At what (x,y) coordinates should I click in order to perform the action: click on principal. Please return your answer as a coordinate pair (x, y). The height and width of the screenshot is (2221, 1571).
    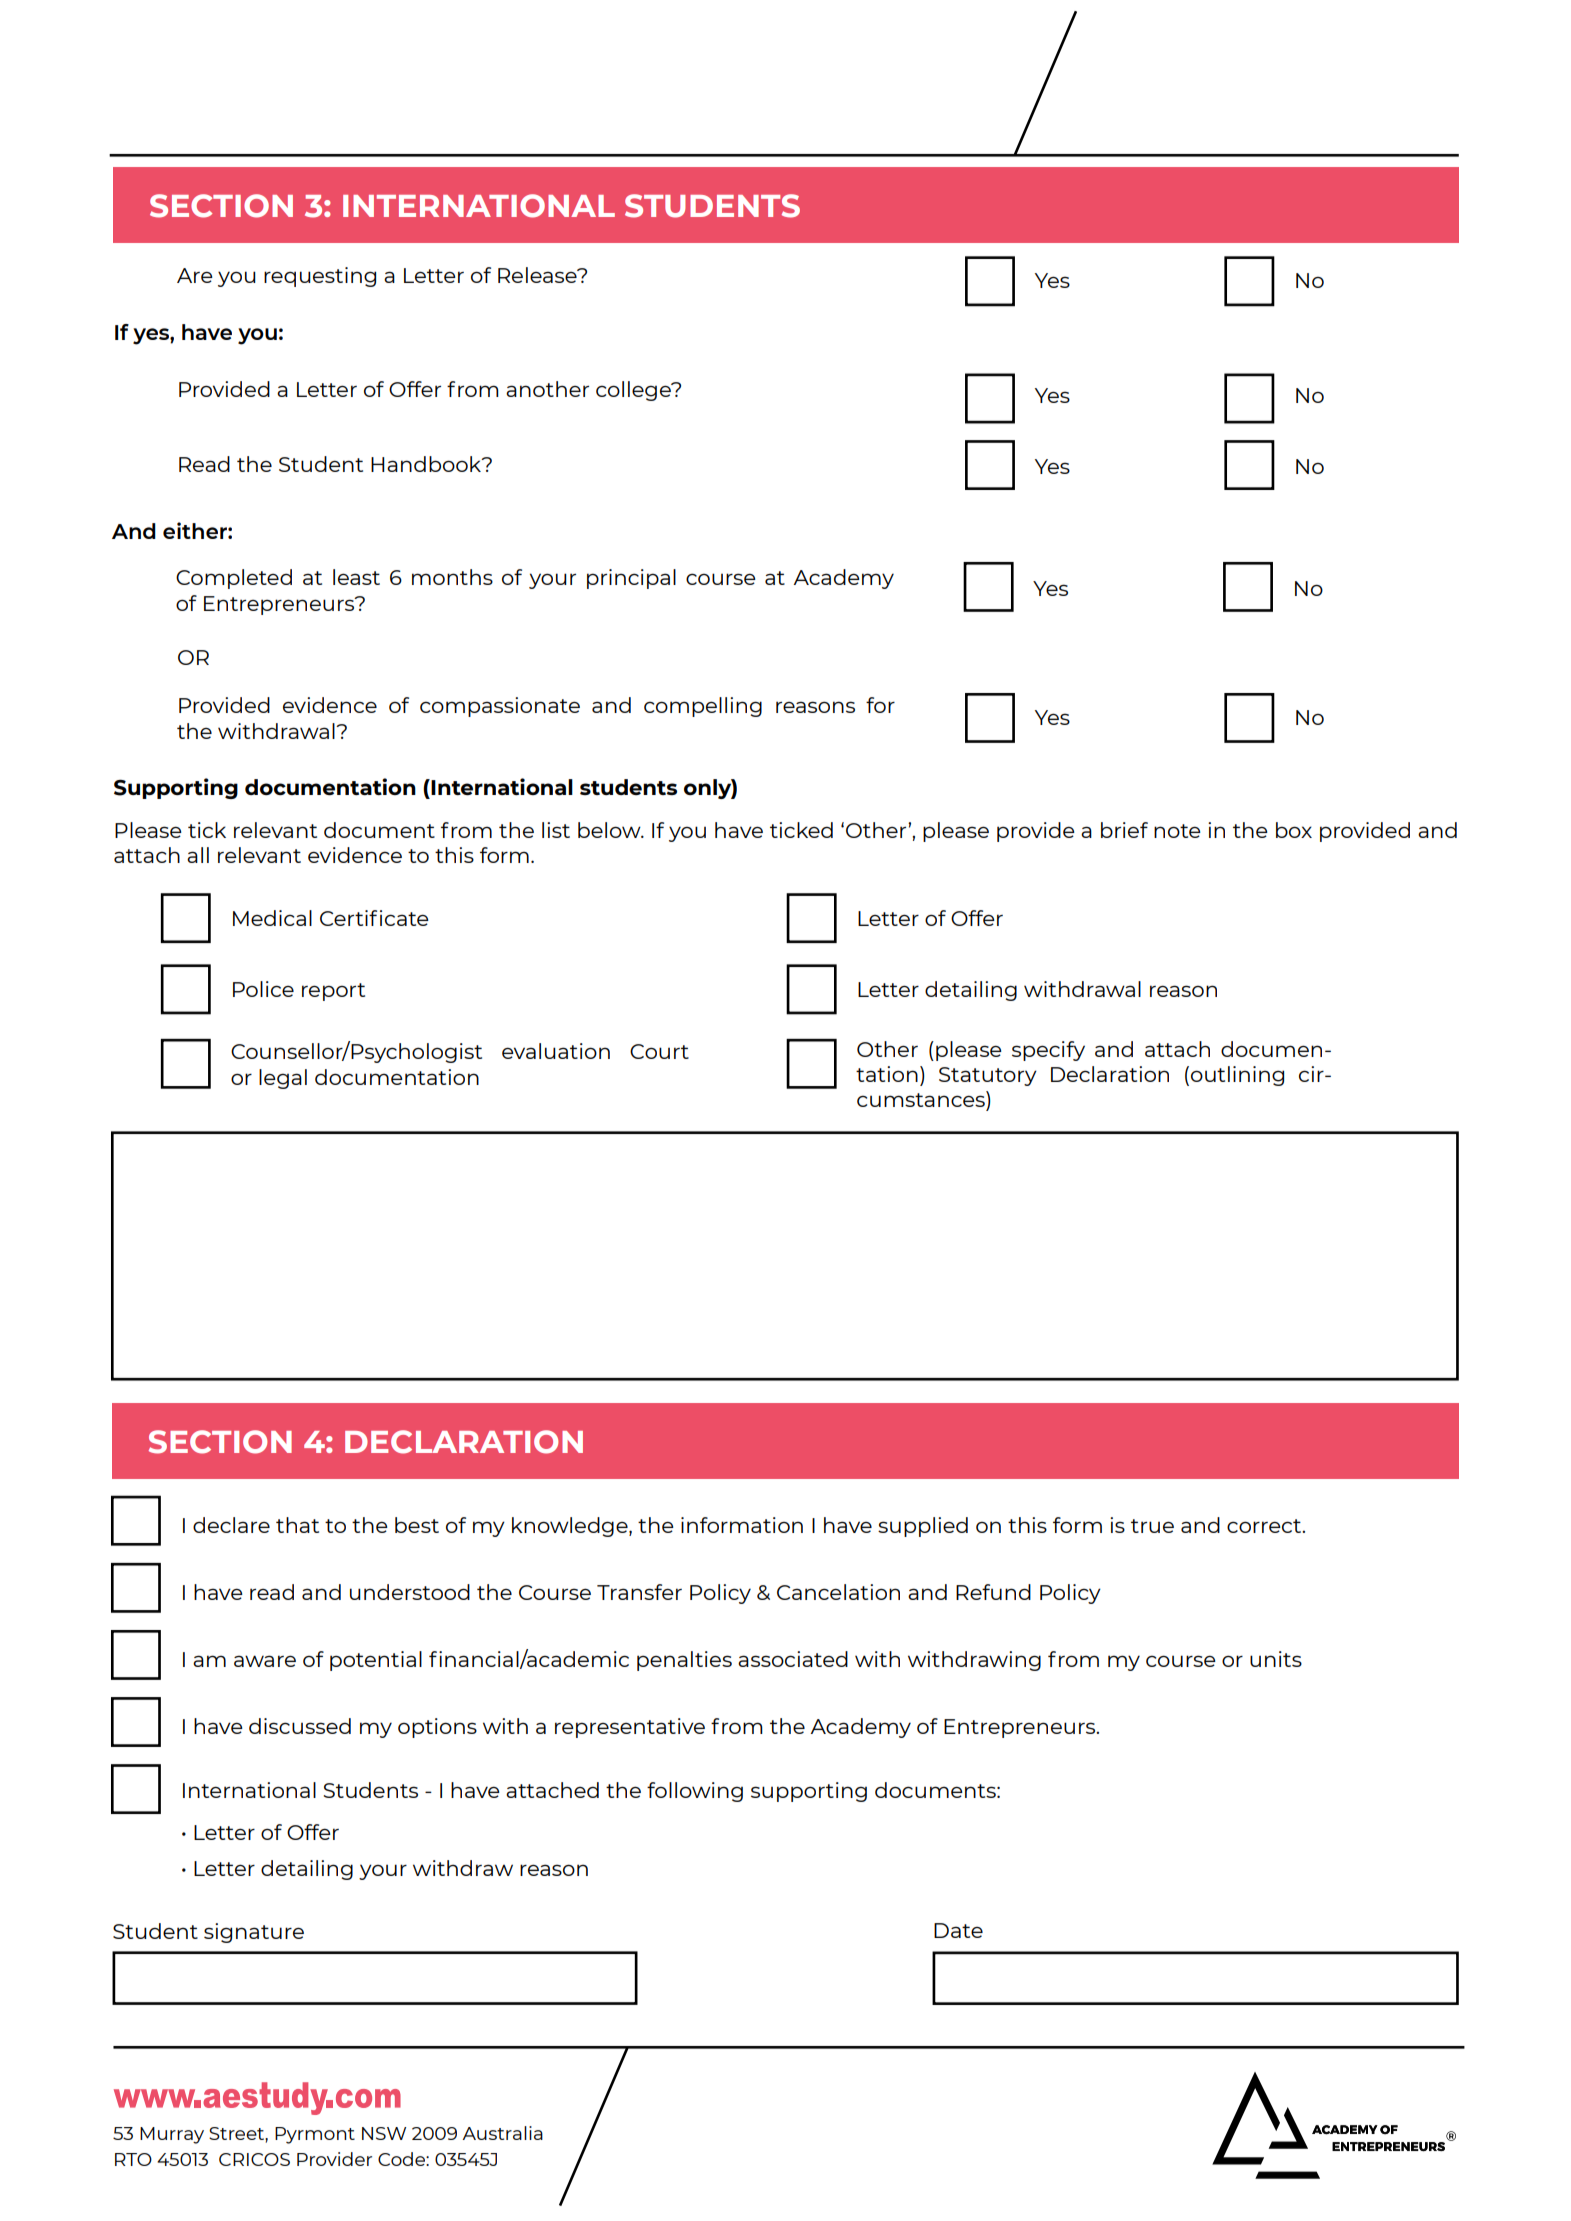
    Looking at the image, I should click on (631, 579).
